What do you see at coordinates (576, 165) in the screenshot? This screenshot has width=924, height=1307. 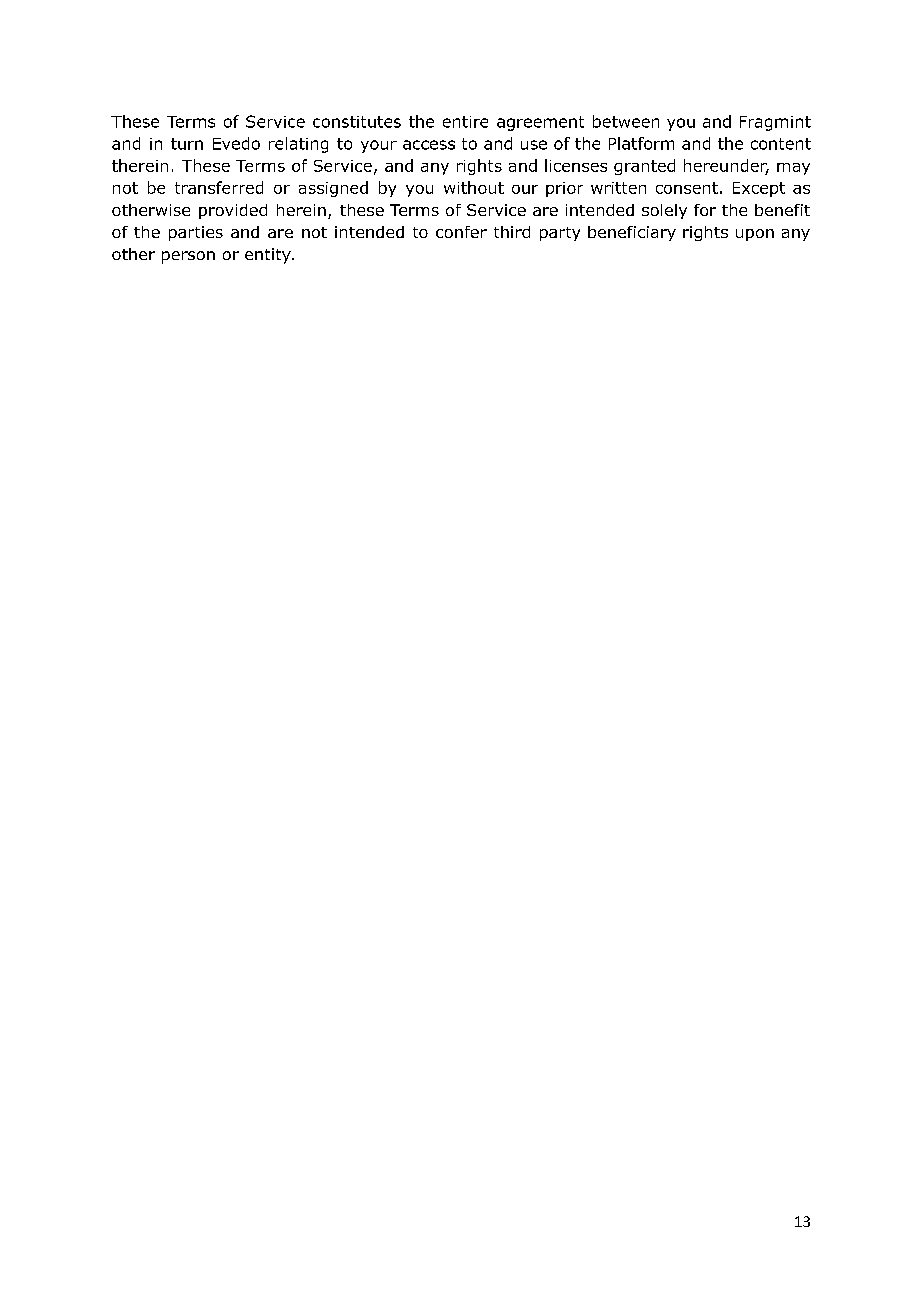 I see `licenses` at bounding box center [576, 165].
